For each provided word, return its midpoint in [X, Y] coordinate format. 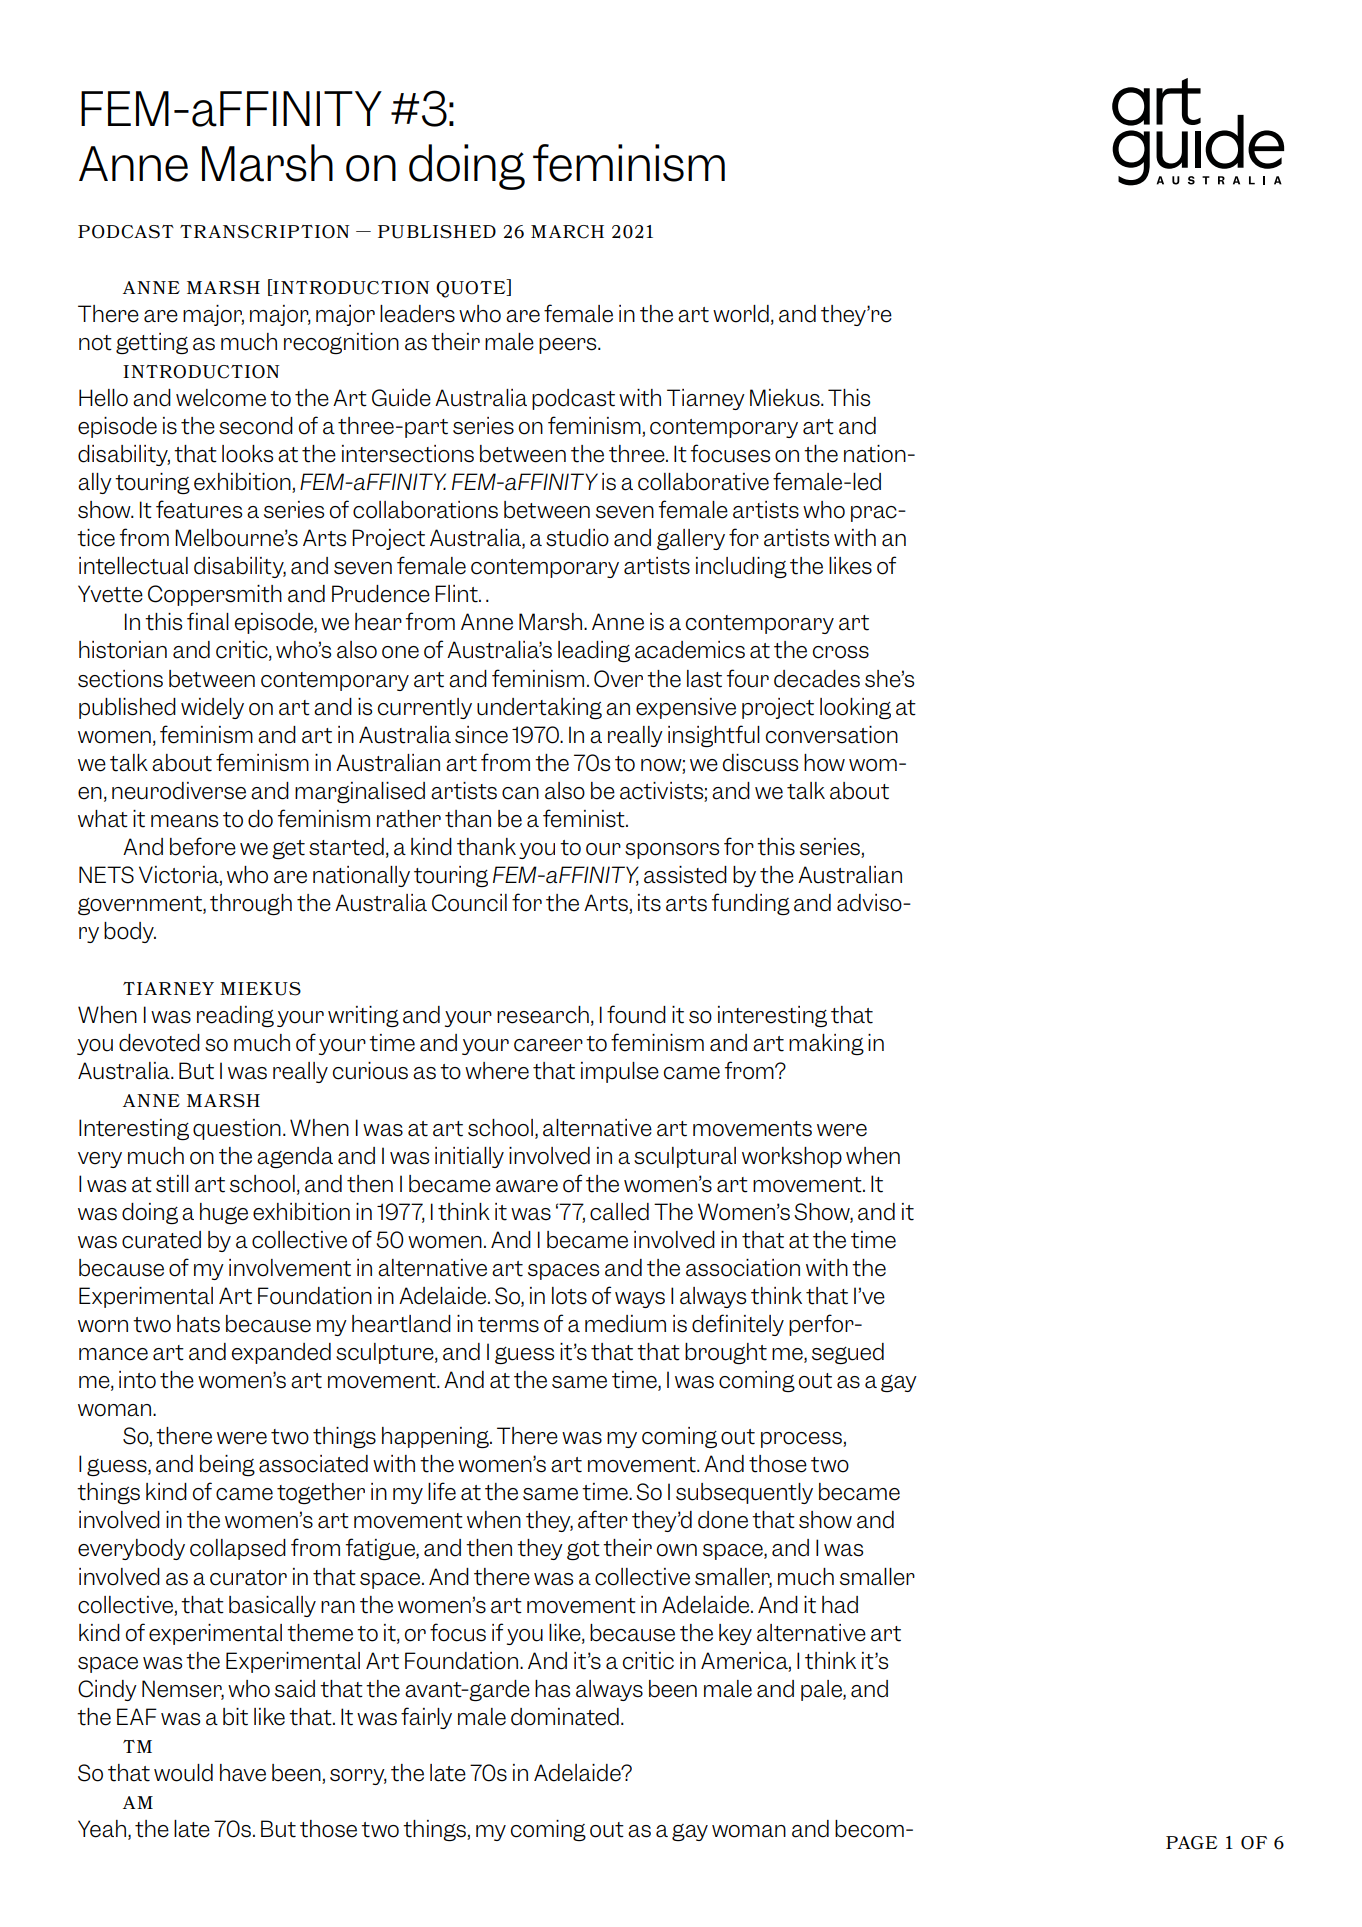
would [183, 1773]
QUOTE [472, 288]
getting [152, 343]
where [497, 1071]
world [741, 314]
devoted [159, 1043]
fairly [426, 1718]
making [826, 1044]
